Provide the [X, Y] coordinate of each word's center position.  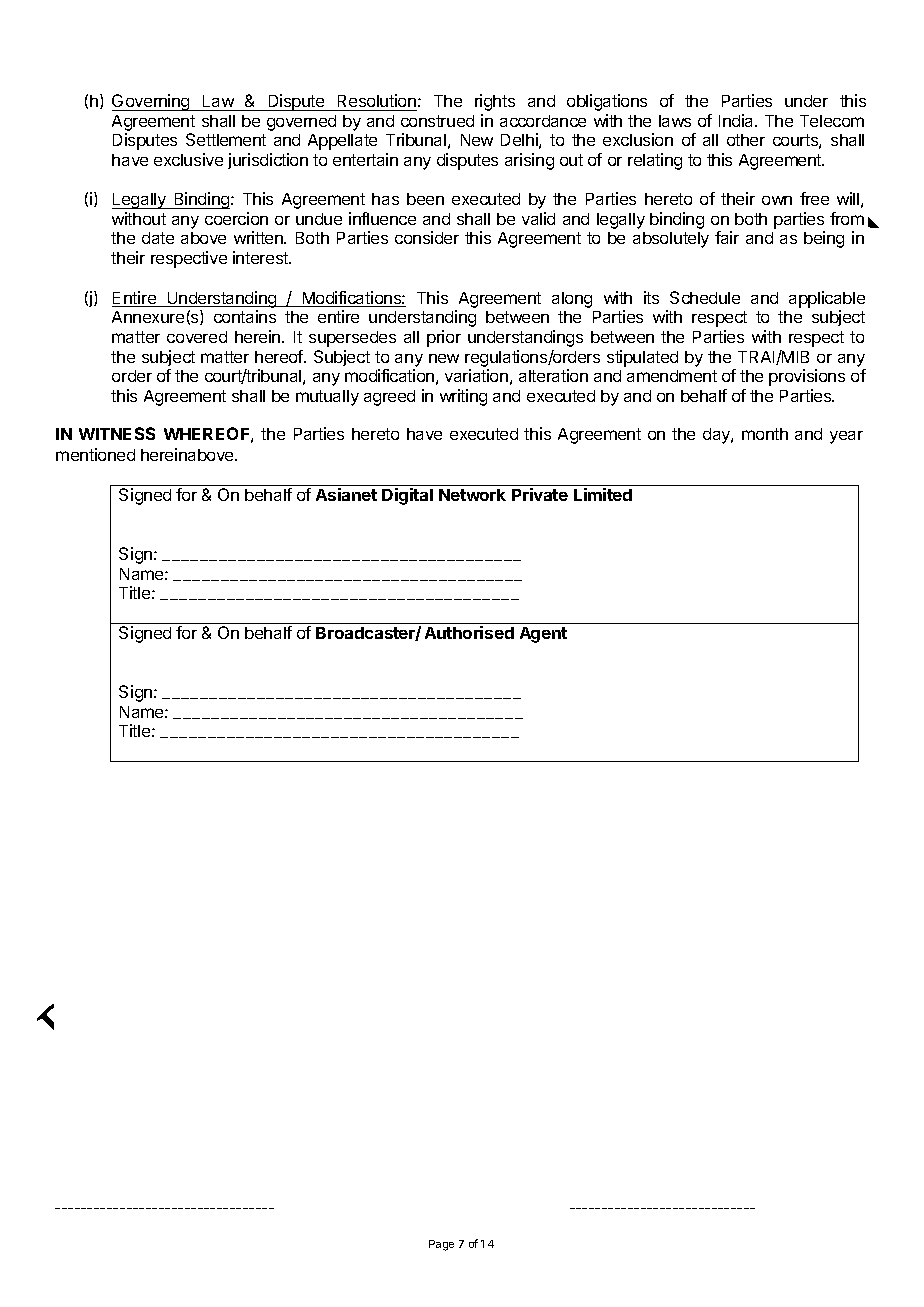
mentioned [95, 454]
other [746, 140]
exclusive [188, 159]
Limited [603, 494]
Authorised [469, 632]
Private [540, 494]
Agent [543, 635]
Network [472, 495]
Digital [407, 496]
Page [441, 1245]
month [765, 434]
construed [437, 121]
